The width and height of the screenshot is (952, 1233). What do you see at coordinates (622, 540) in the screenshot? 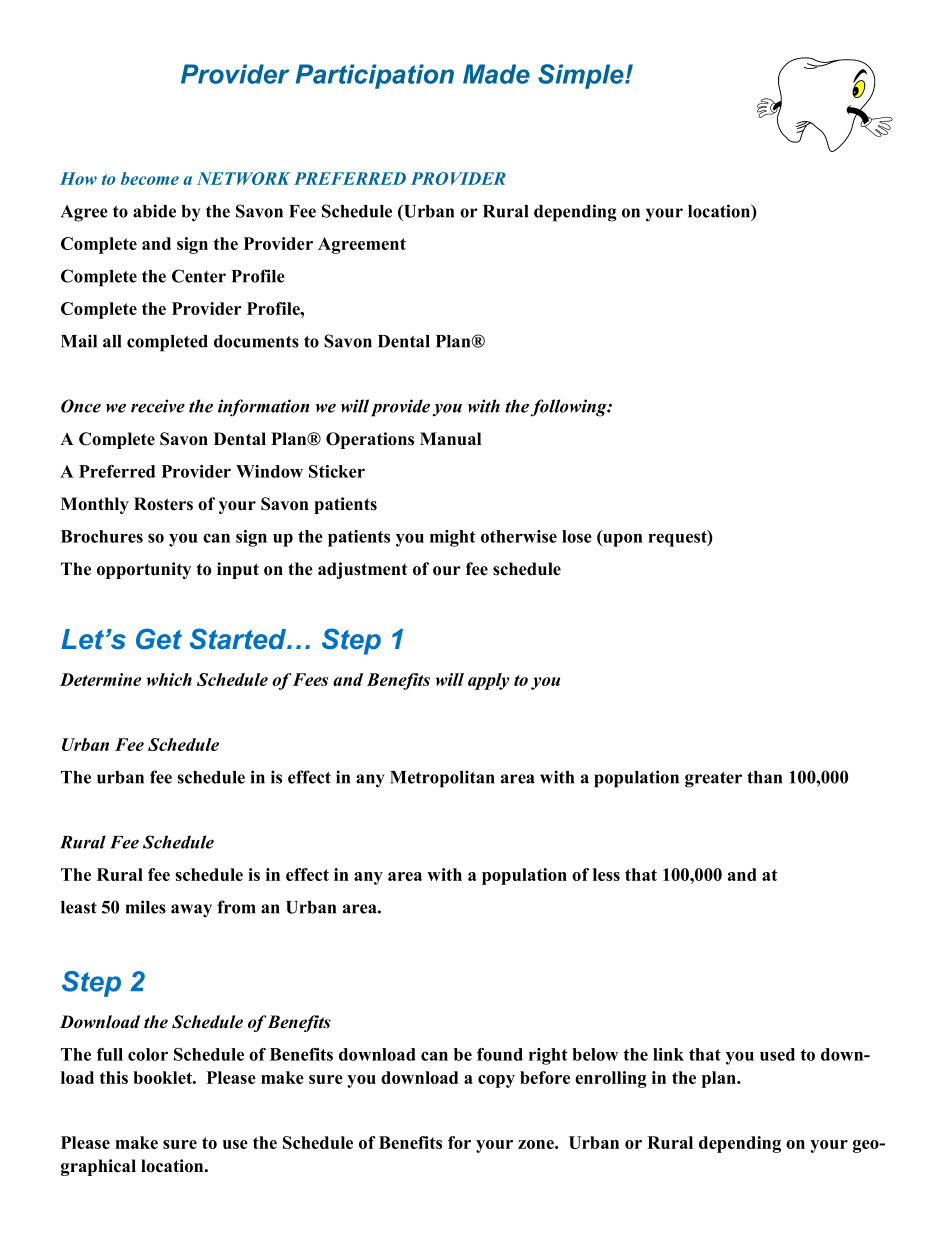
I see `upon` at bounding box center [622, 540].
